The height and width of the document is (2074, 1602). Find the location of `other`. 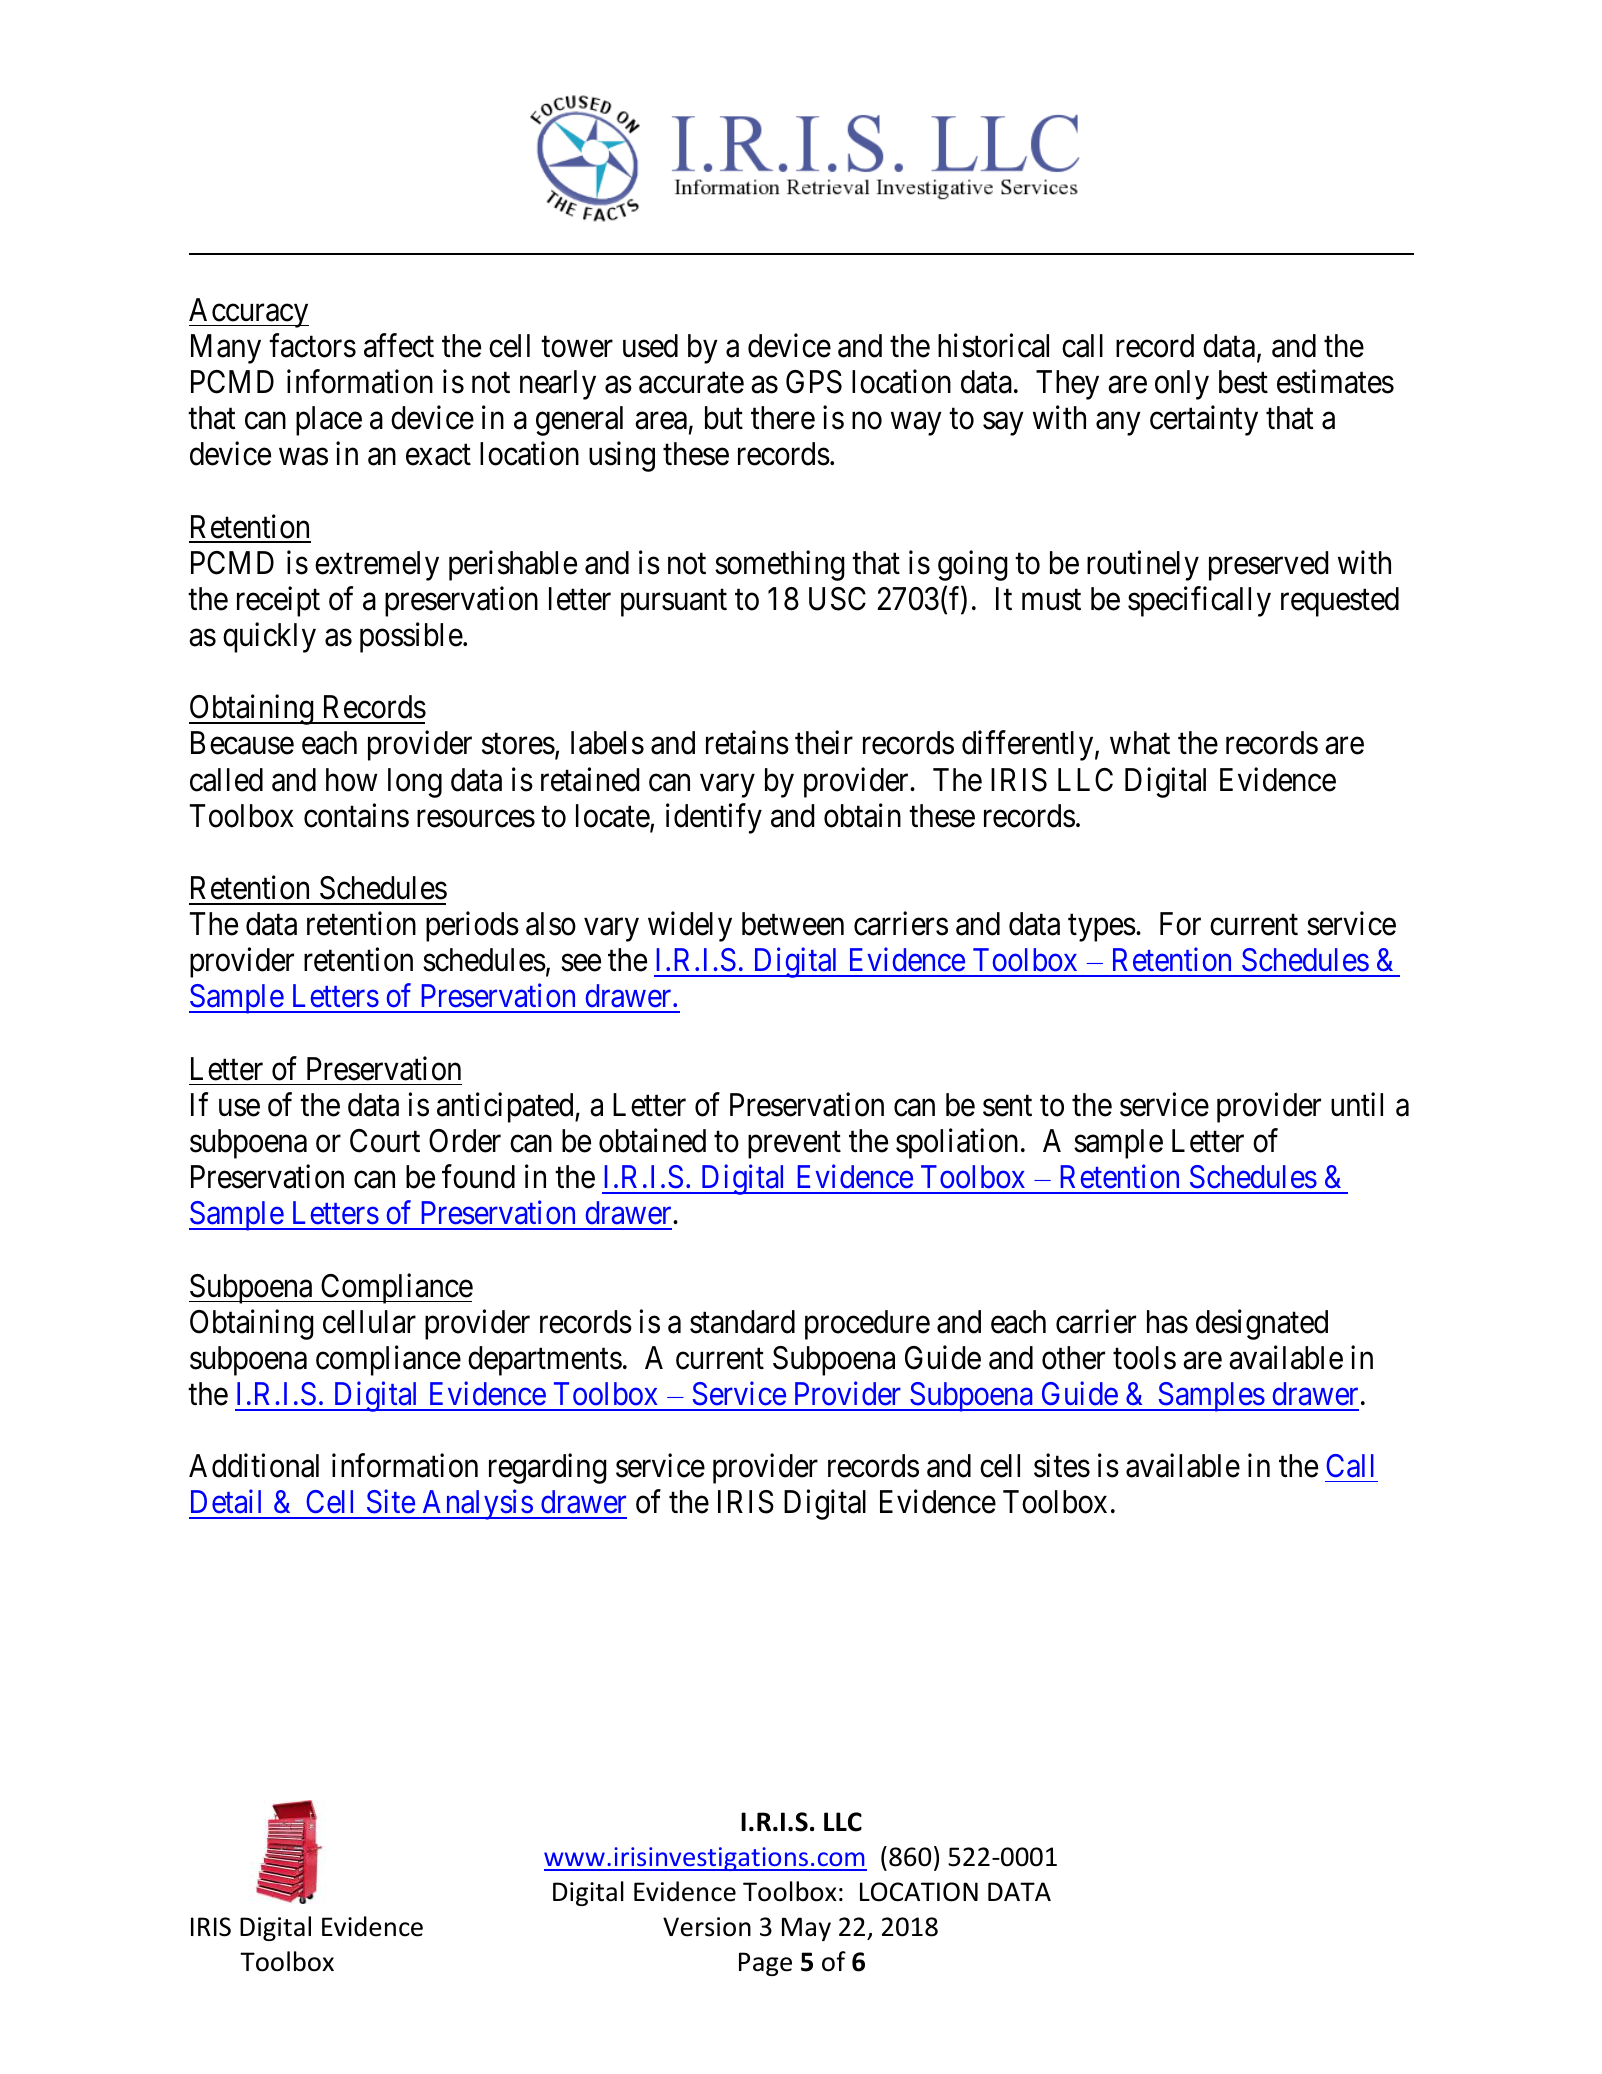

other is located at coordinates (1073, 1358).
